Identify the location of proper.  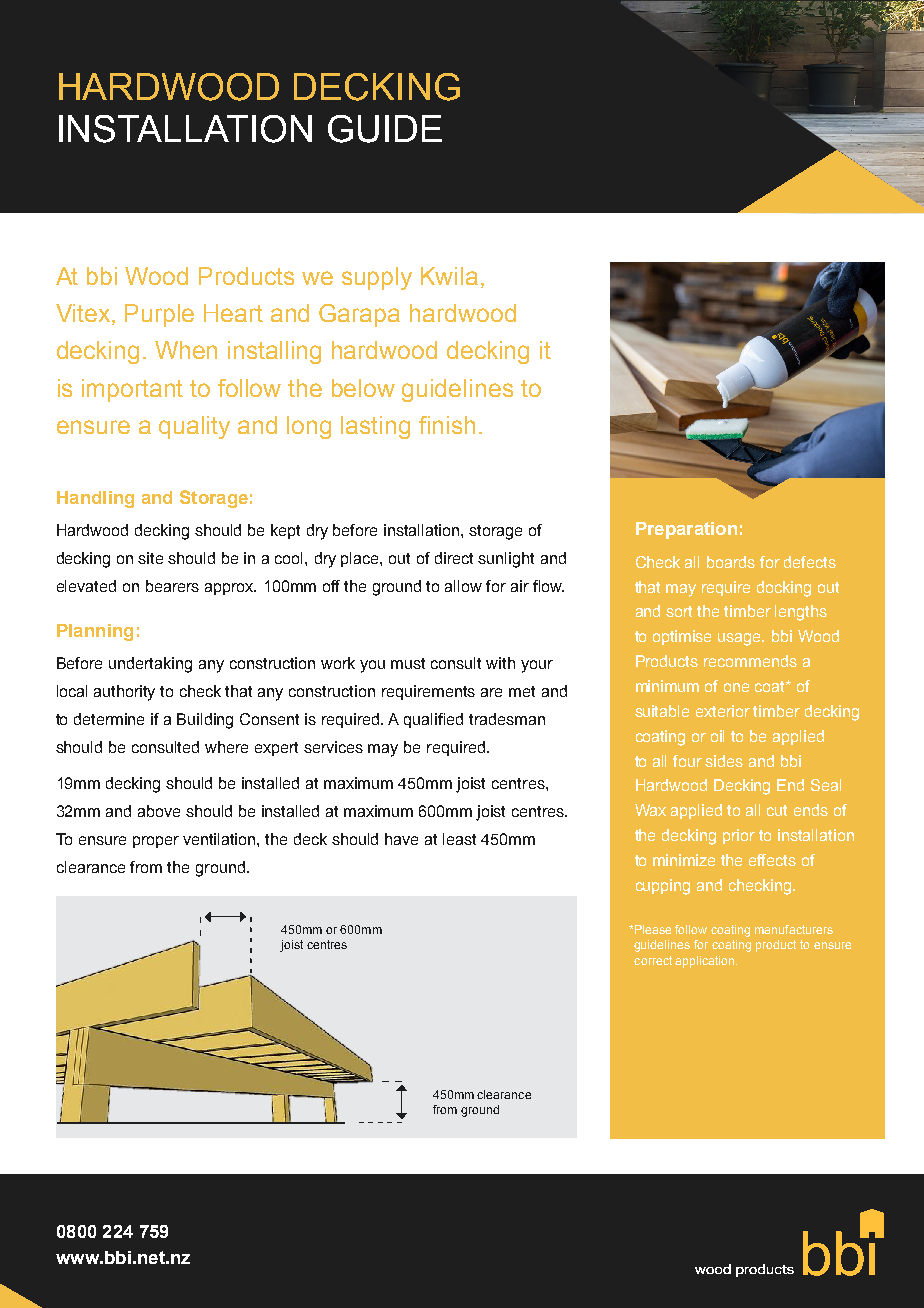
(156, 842).
